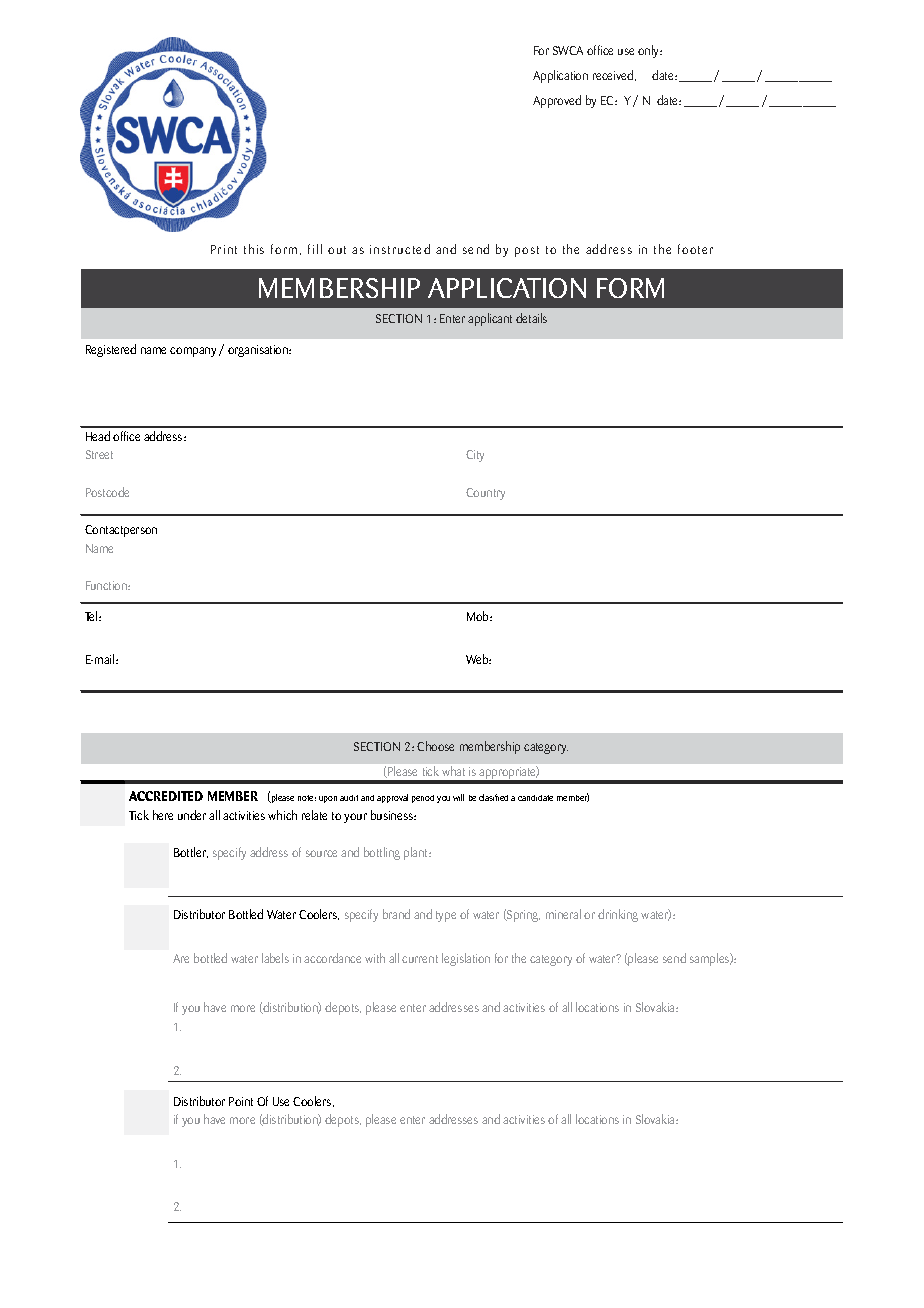  I want to click on Approved, so click(557, 101).
